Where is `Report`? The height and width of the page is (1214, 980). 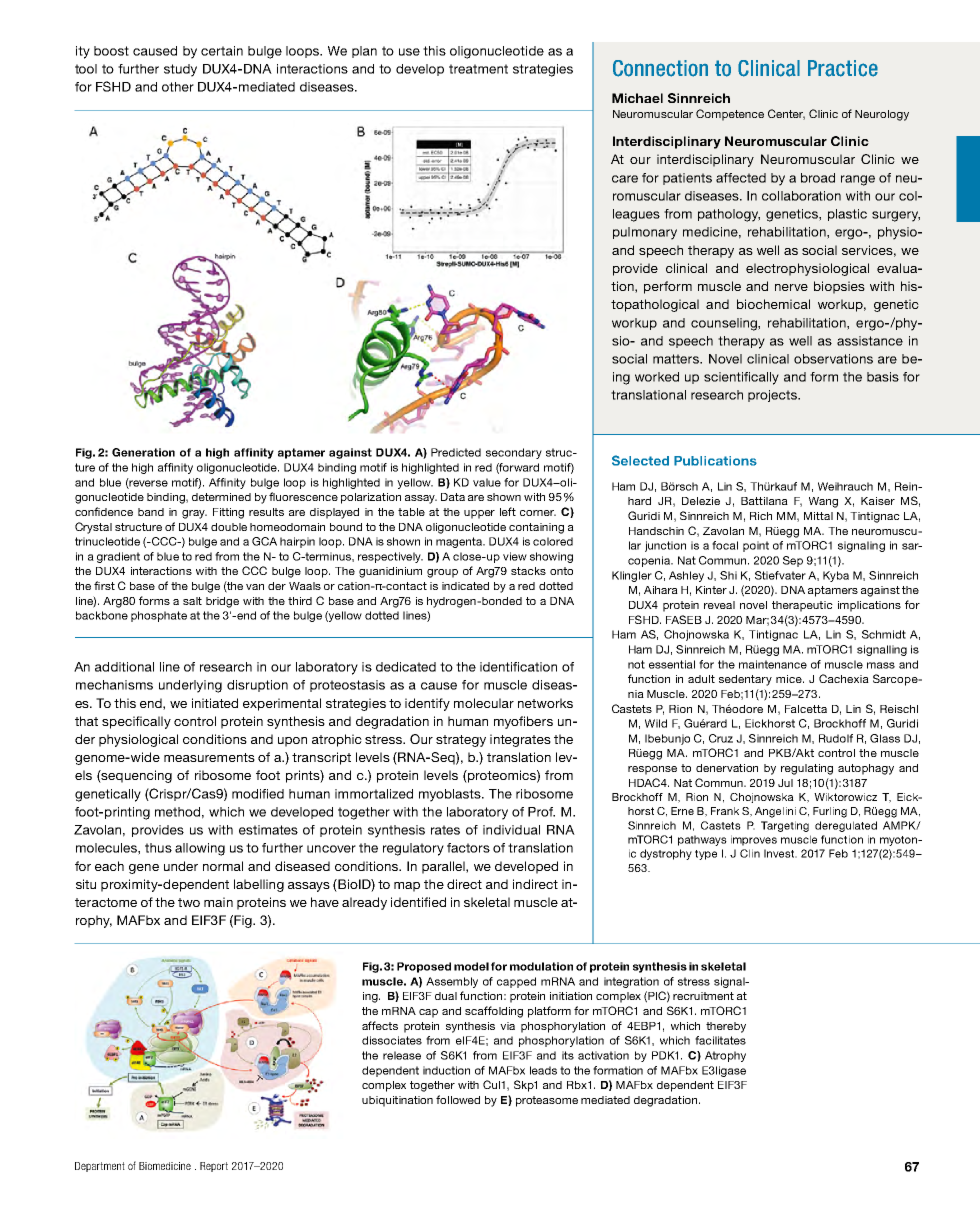
Report is located at coordinates (214, 1167).
